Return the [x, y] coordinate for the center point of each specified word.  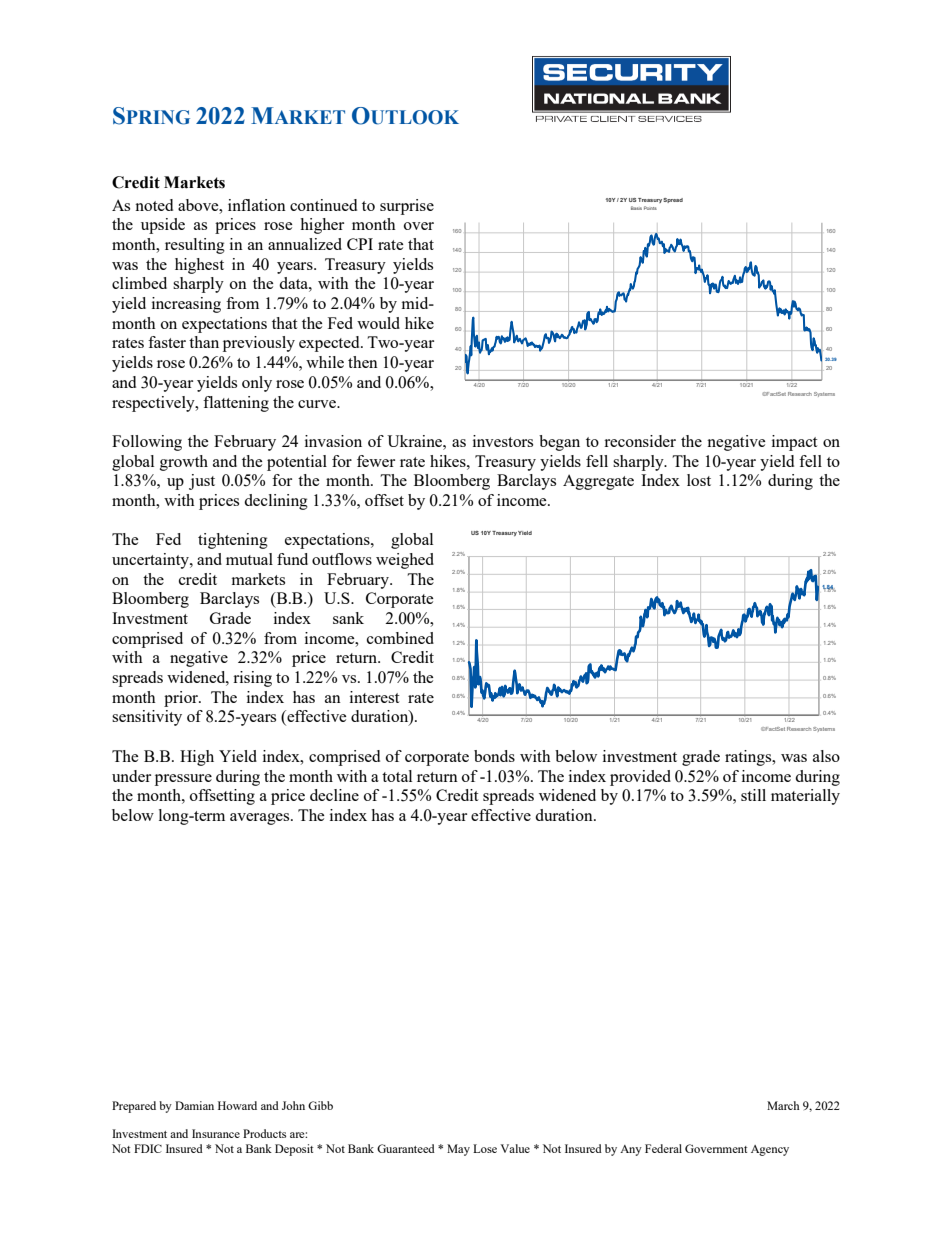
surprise [407, 207]
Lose [485, 1148]
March [783, 1105]
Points [650, 208]
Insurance [216, 1133]
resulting [195, 246]
